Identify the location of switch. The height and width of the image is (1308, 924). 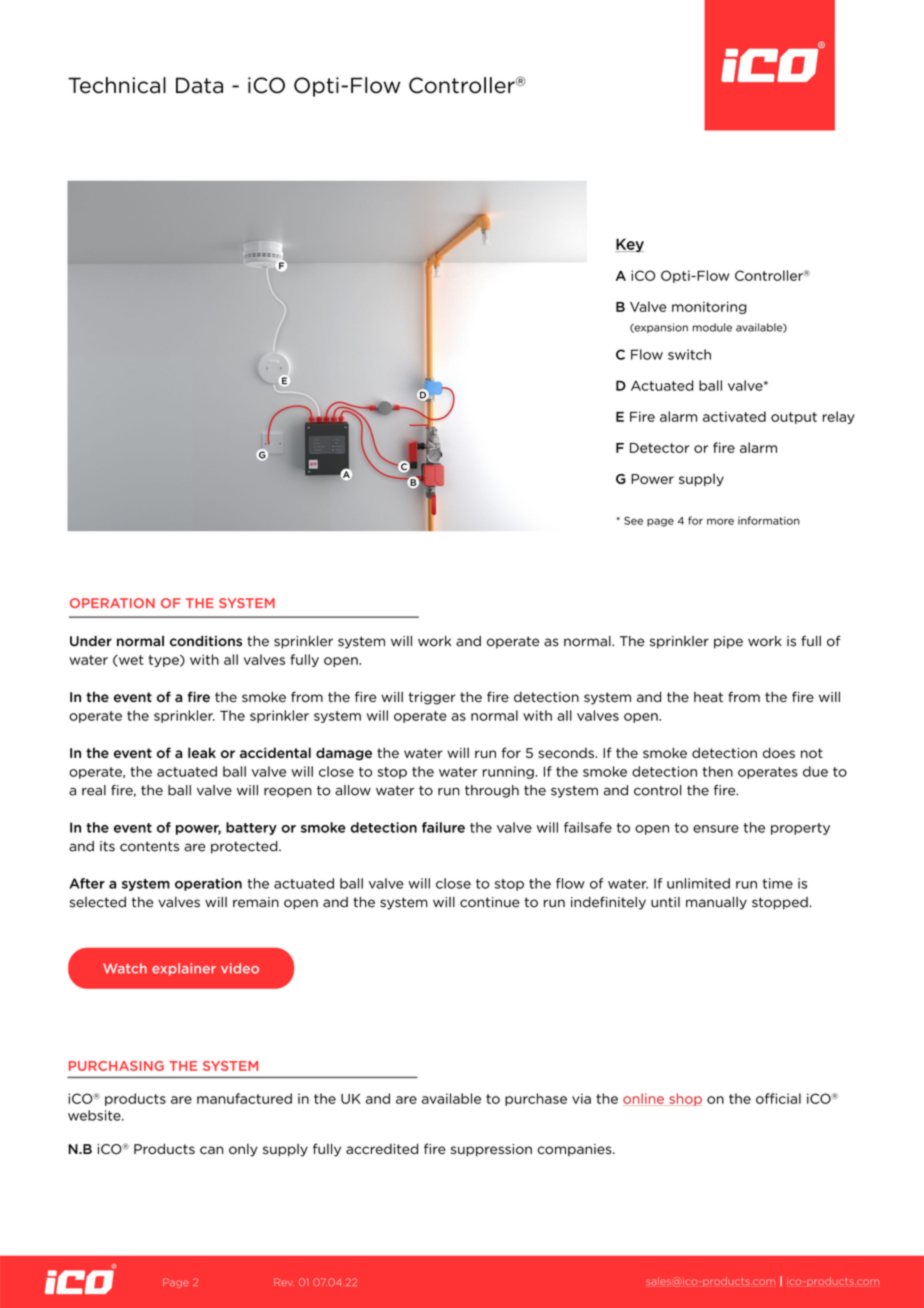
(689, 354).
